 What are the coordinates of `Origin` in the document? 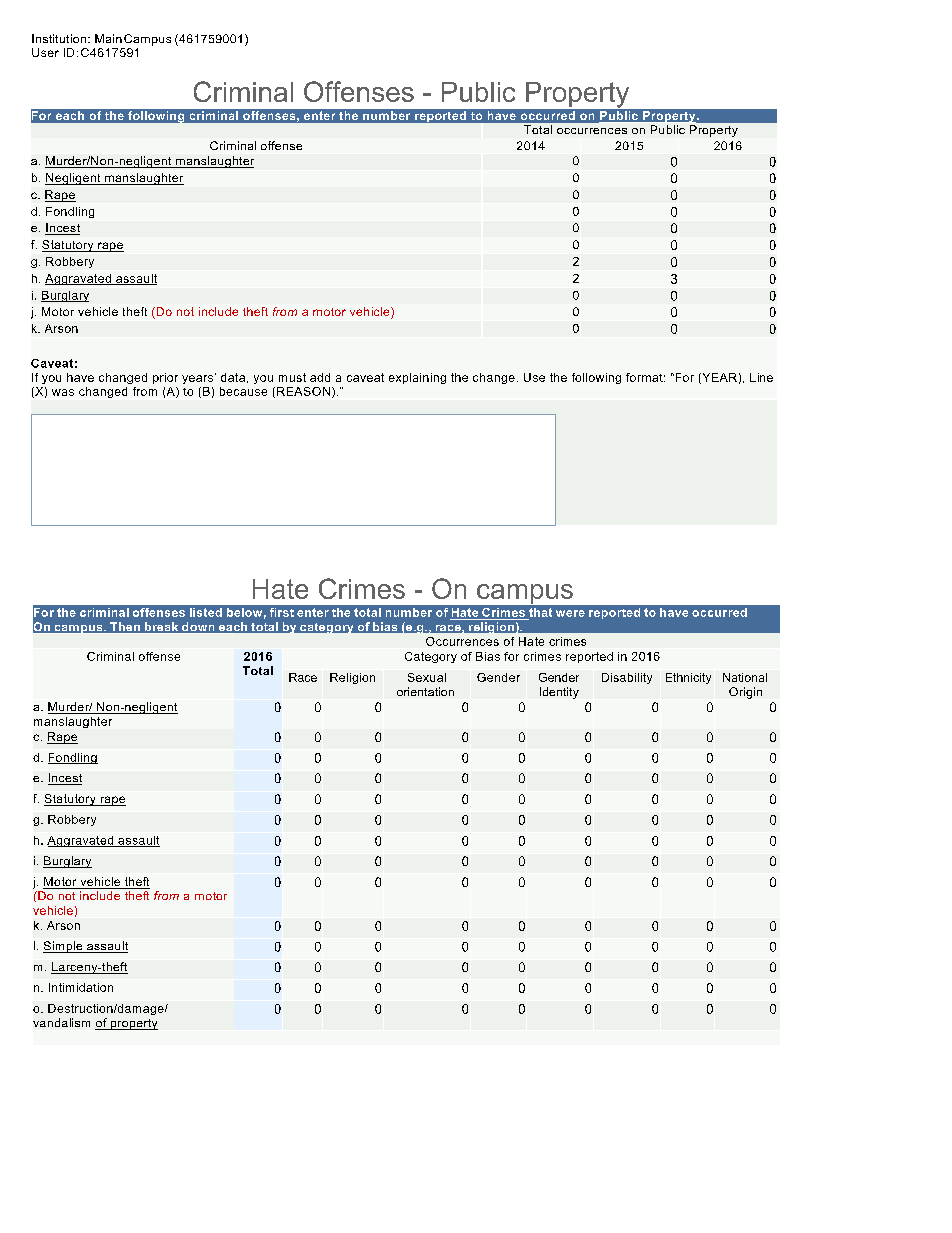 It's located at (745, 693).
